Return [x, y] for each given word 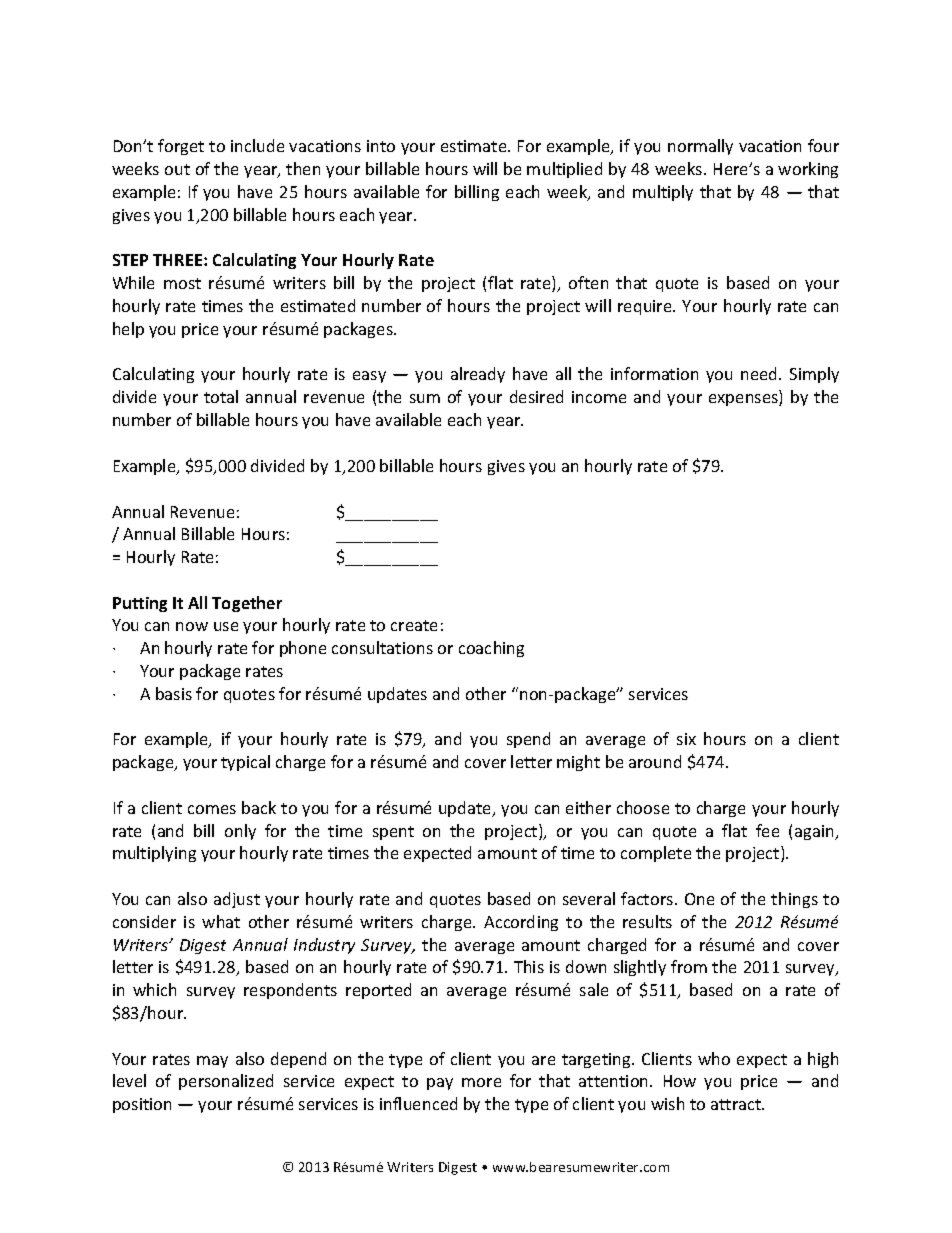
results [647, 921]
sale [594, 989]
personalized [226, 1082]
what [221, 921]
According [521, 923]
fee [767, 830]
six [686, 739]
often [588, 282]
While [133, 282]
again [815, 832]
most [182, 283]
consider [144, 921]
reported [378, 991]
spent [393, 833]
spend [528, 740]
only [240, 832]
